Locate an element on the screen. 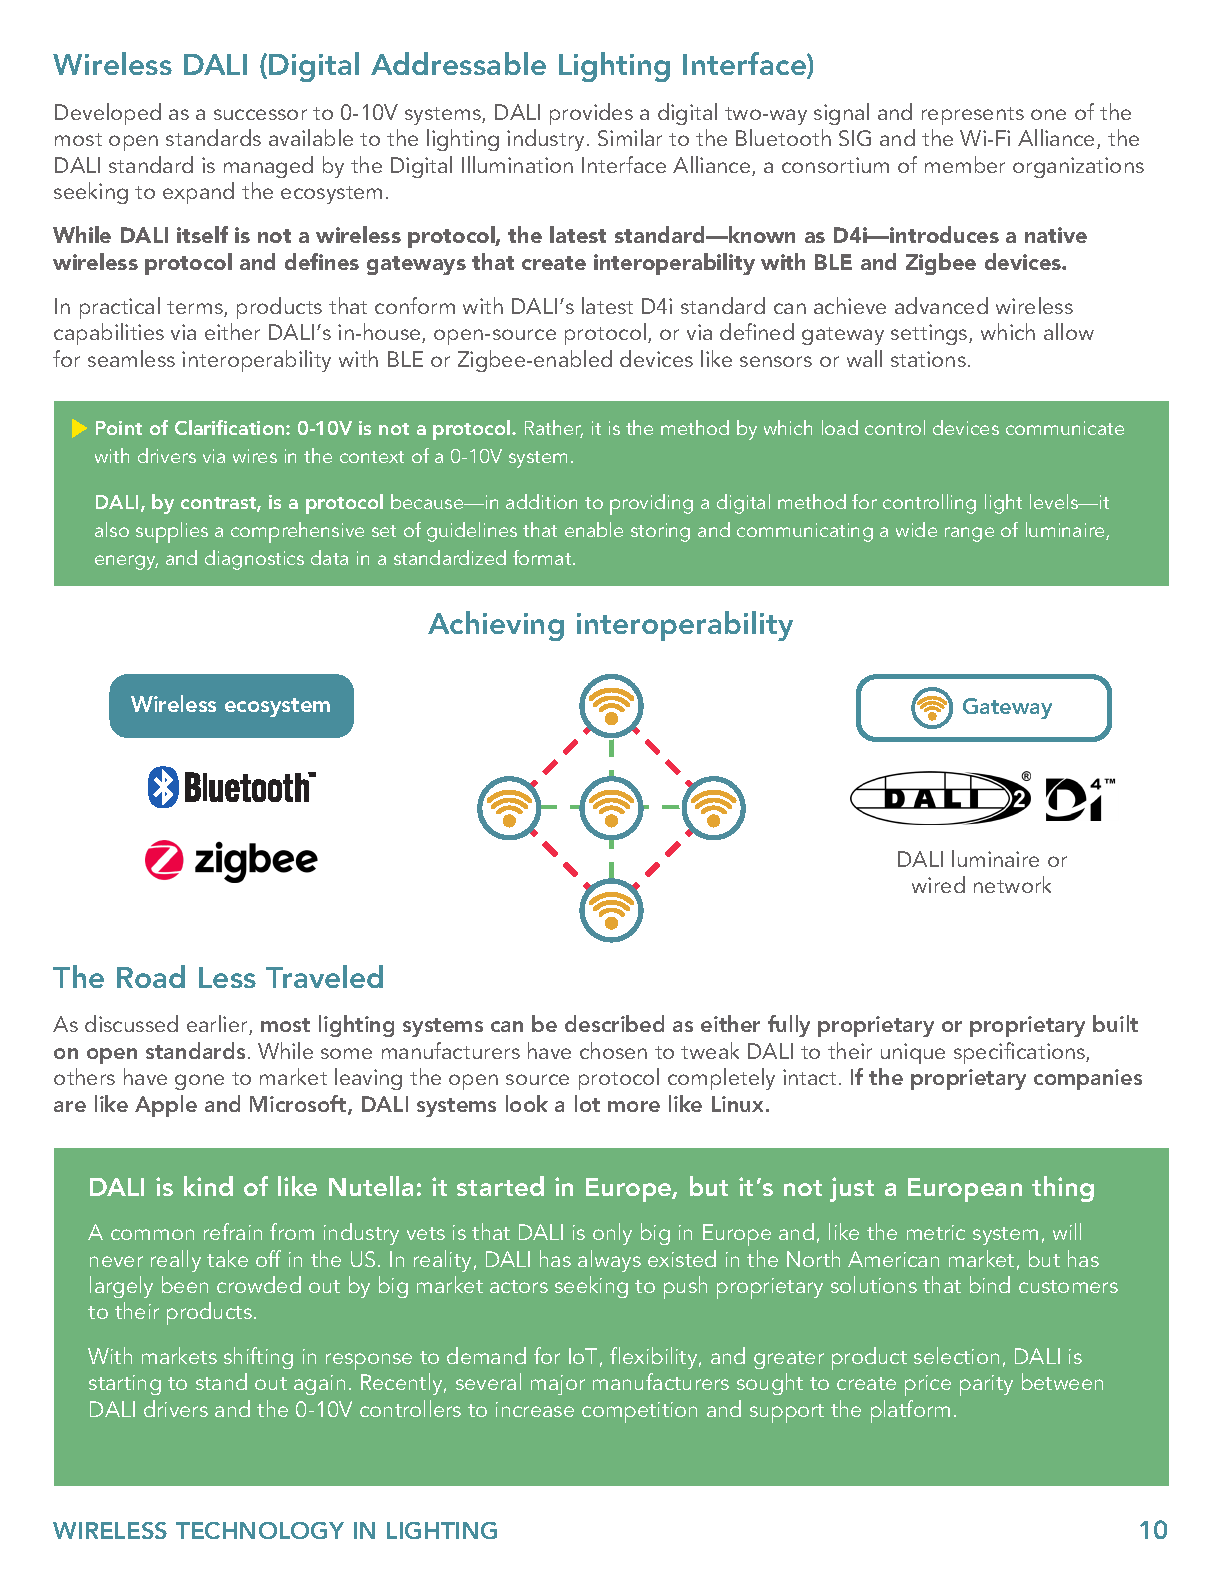 The height and width of the screenshot is (1583, 1223). competition is located at coordinates (639, 1412).
